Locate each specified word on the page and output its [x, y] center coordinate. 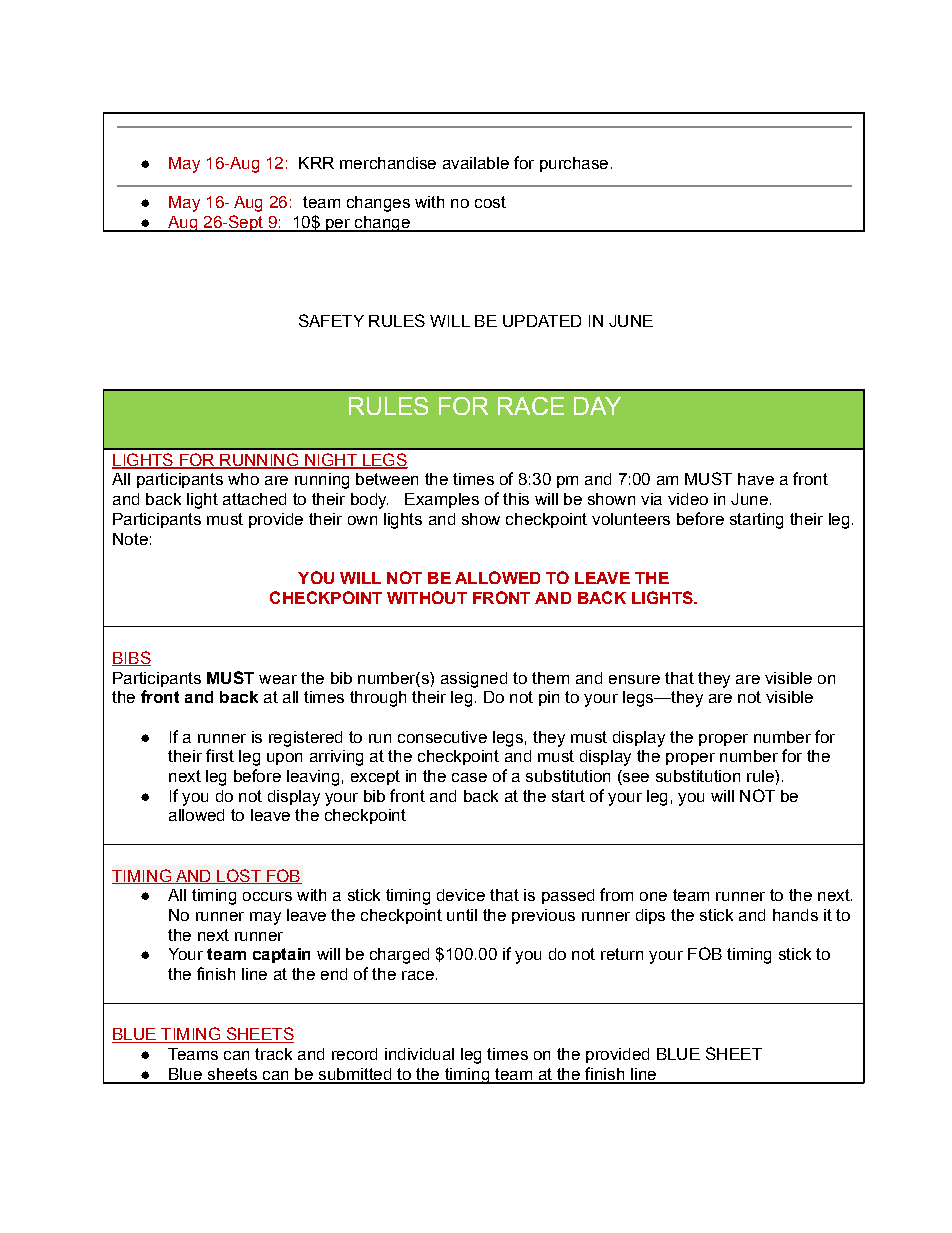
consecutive [442, 737]
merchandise [388, 163]
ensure [634, 679]
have [756, 479]
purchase [574, 164]
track [273, 1054]
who [243, 479]
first [220, 755]
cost [490, 202]
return [622, 954]
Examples [442, 500]
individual [419, 1054]
